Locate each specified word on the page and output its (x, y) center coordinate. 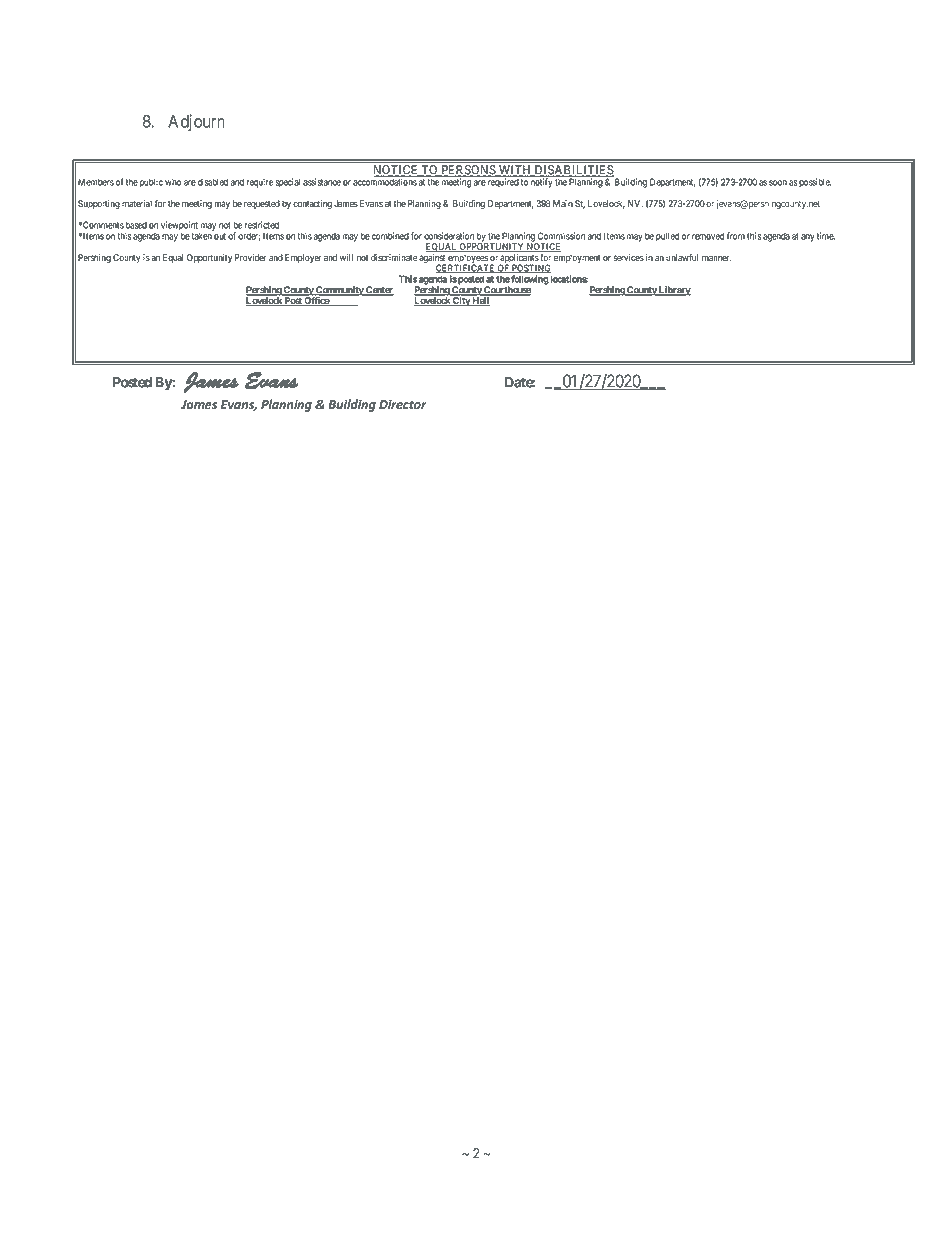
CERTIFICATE (466, 268)
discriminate (394, 257)
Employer (303, 258)
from (736, 236)
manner (717, 258)
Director (403, 404)
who (173, 182)
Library (674, 291)
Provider (251, 257)
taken (201, 236)
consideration (449, 236)
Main (563, 203)
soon (778, 183)
